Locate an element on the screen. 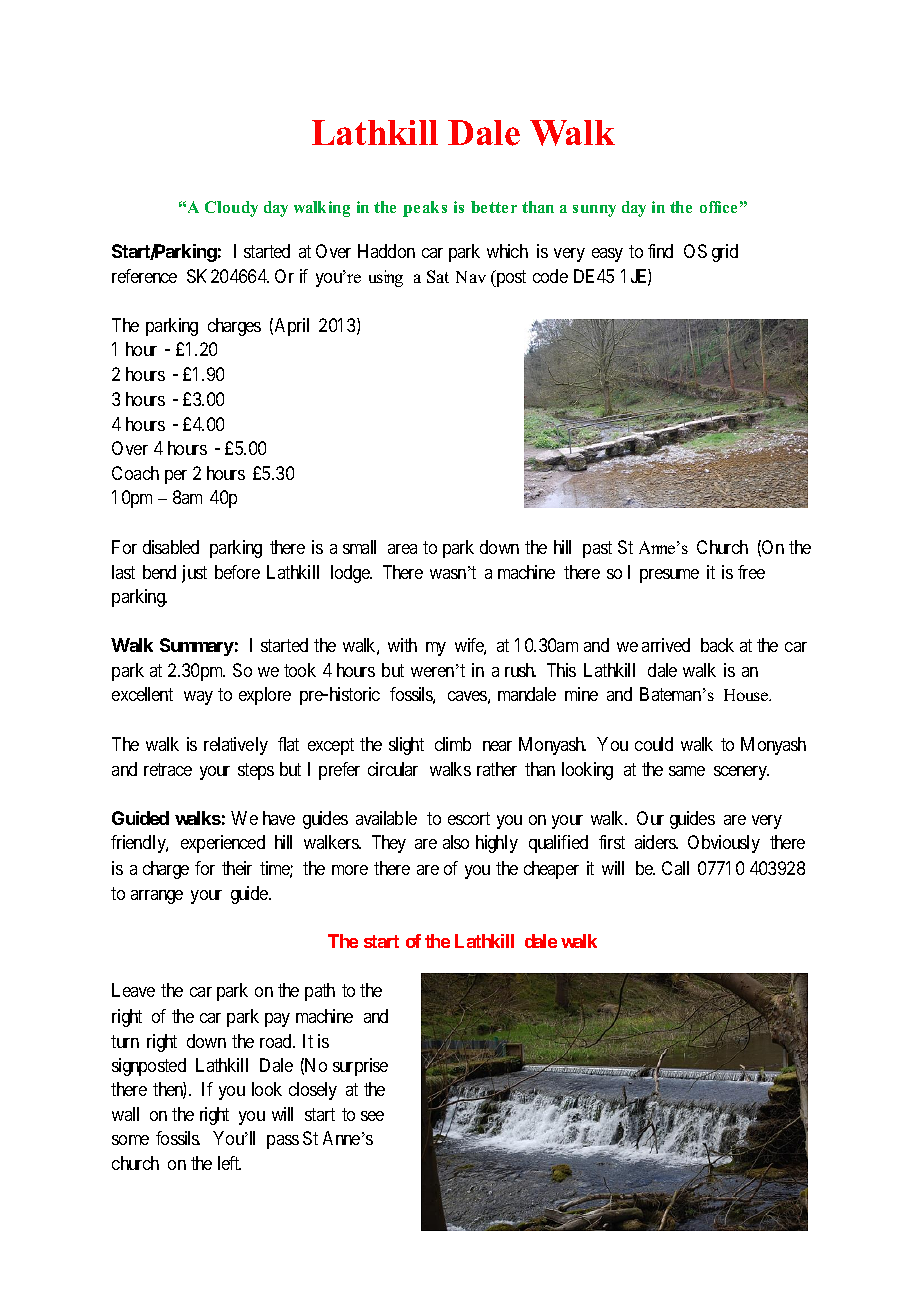 Image resolution: width=924 pixels, height=1308 pixels. area is located at coordinates (402, 549).
